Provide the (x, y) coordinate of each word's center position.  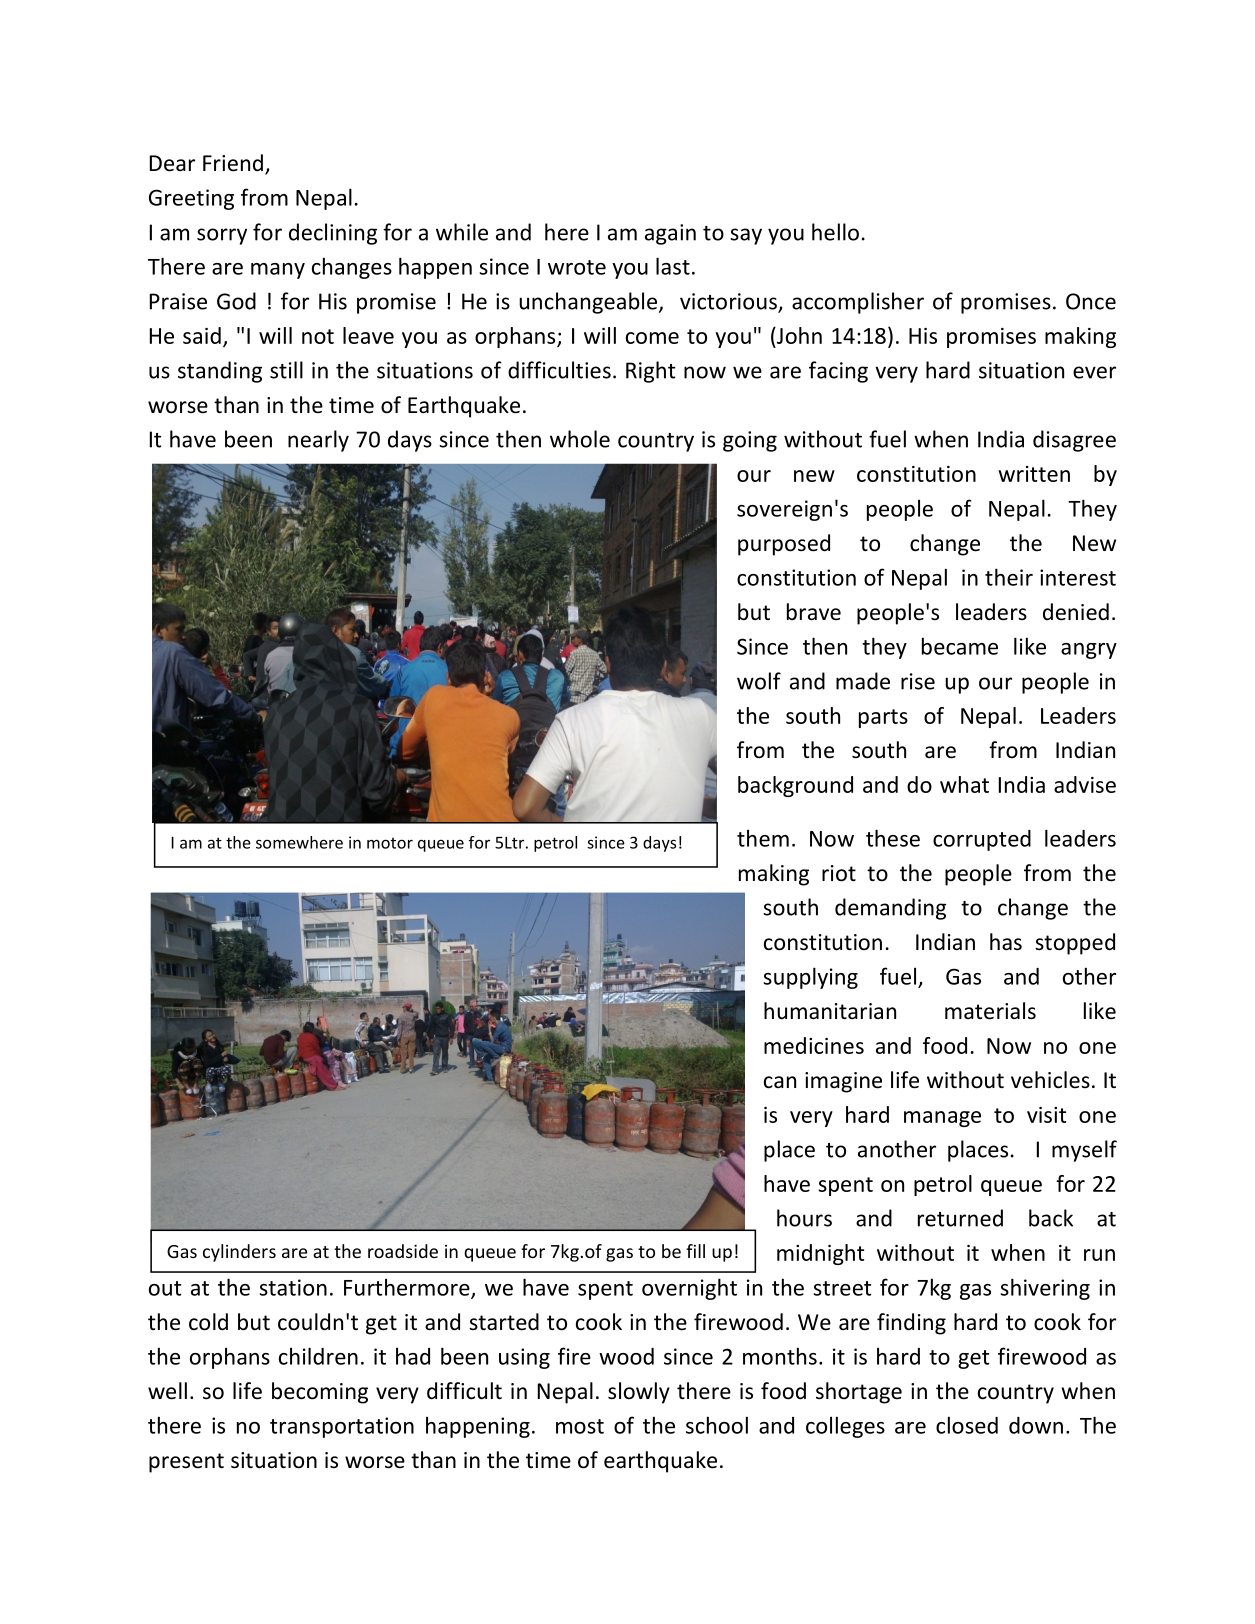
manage (942, 1119)
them (763, 838)
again (670, 234)
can (780, 1082)
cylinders (239, 1253)
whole (580, 439)
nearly (318, 441)
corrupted (982, 840)
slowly (639, 1393)
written (1034, 474)
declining (333, 234)
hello (835, 232)
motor (390, 843)
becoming (320, 1393)
